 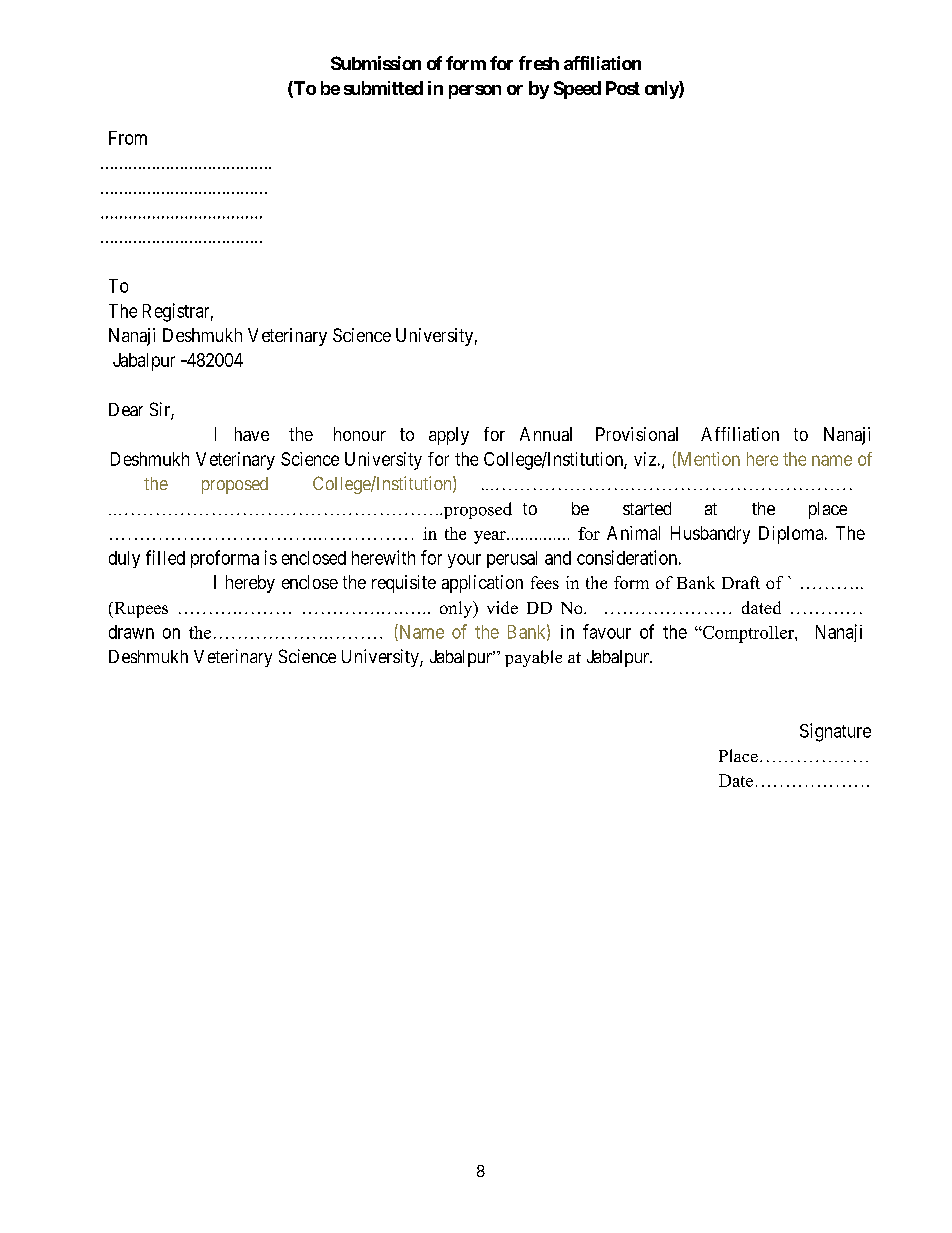 What do you see at coordinates (131, 632) in the screenshot?
I see `drawn` at bounding box center [131, 632].
